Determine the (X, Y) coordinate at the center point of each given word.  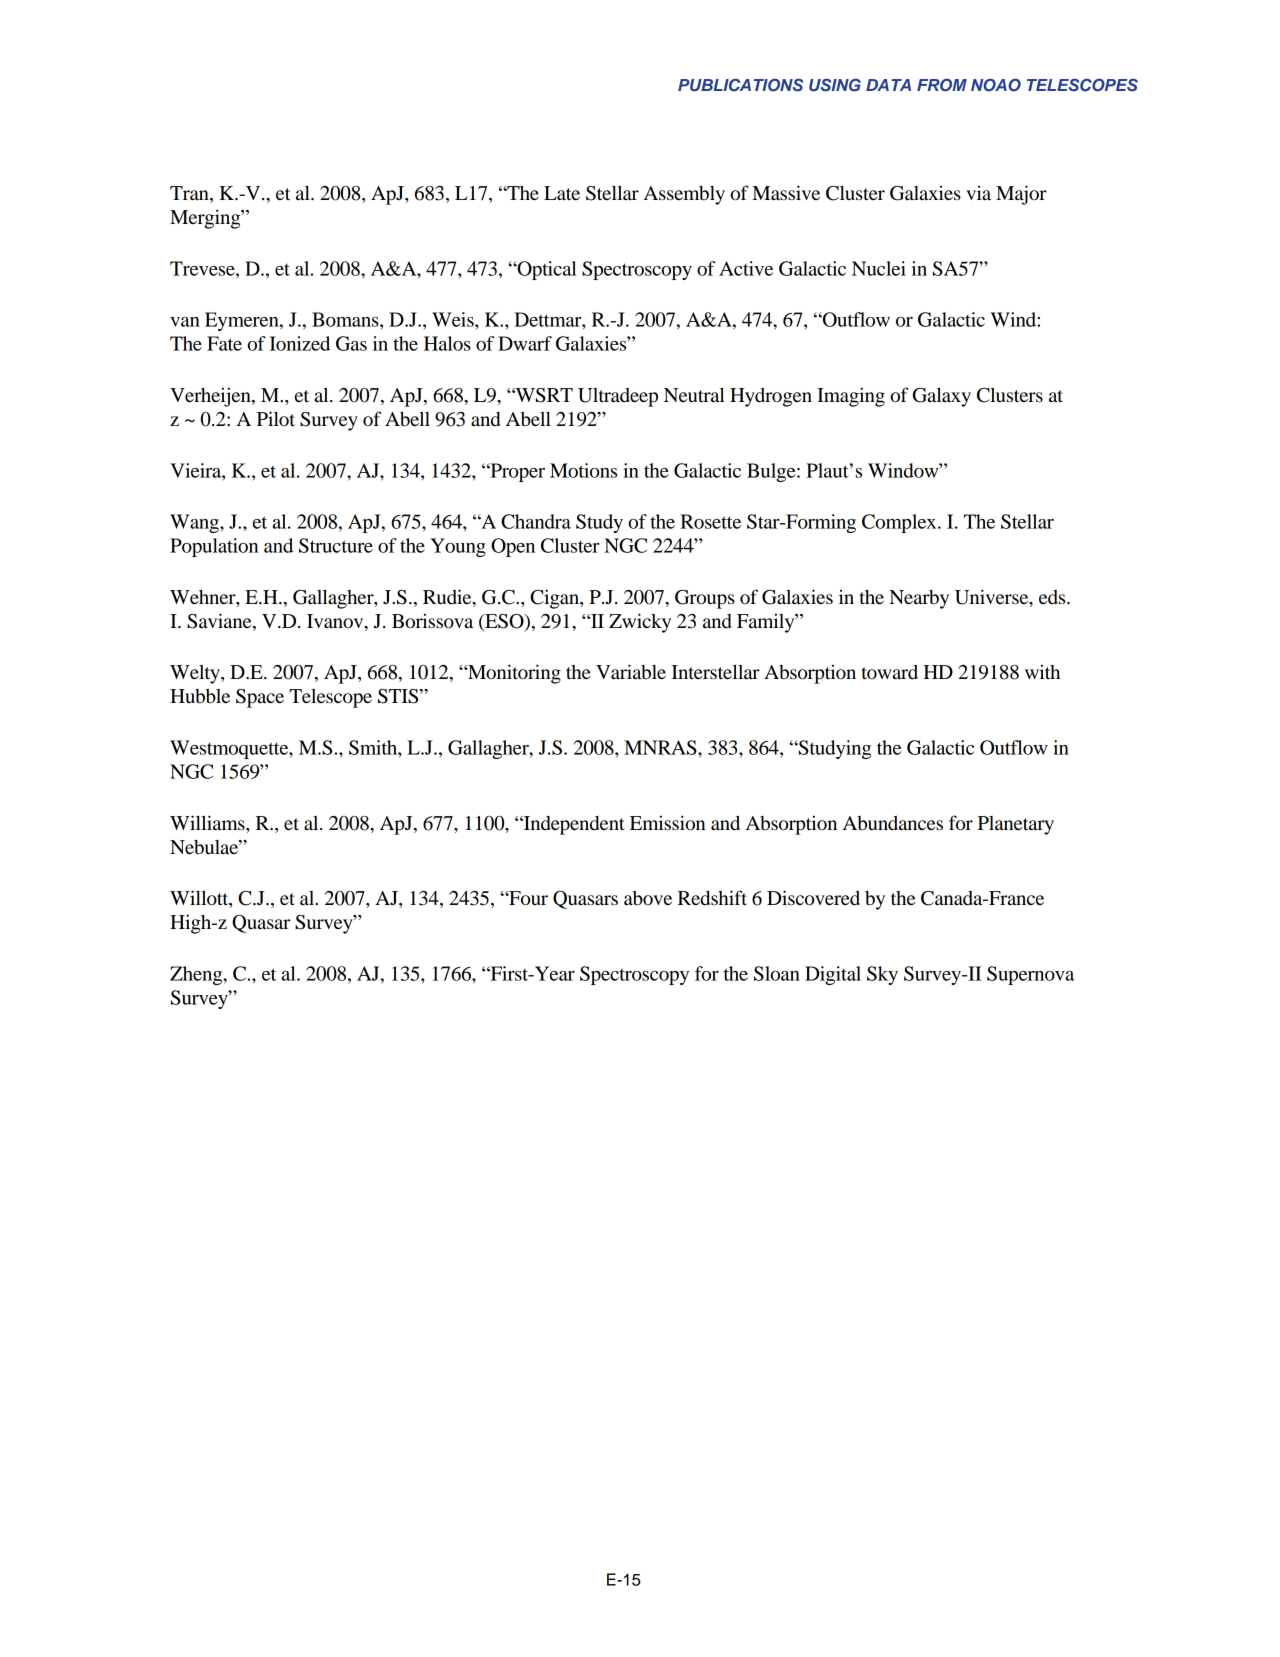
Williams (208, 823)
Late (562, 193)
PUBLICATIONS (740, 85)
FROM (942, 85)
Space (260, 698)
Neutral (694, 395)
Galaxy (942, 397)
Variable (631, 672)
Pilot (276, 418)
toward (889, 672)
